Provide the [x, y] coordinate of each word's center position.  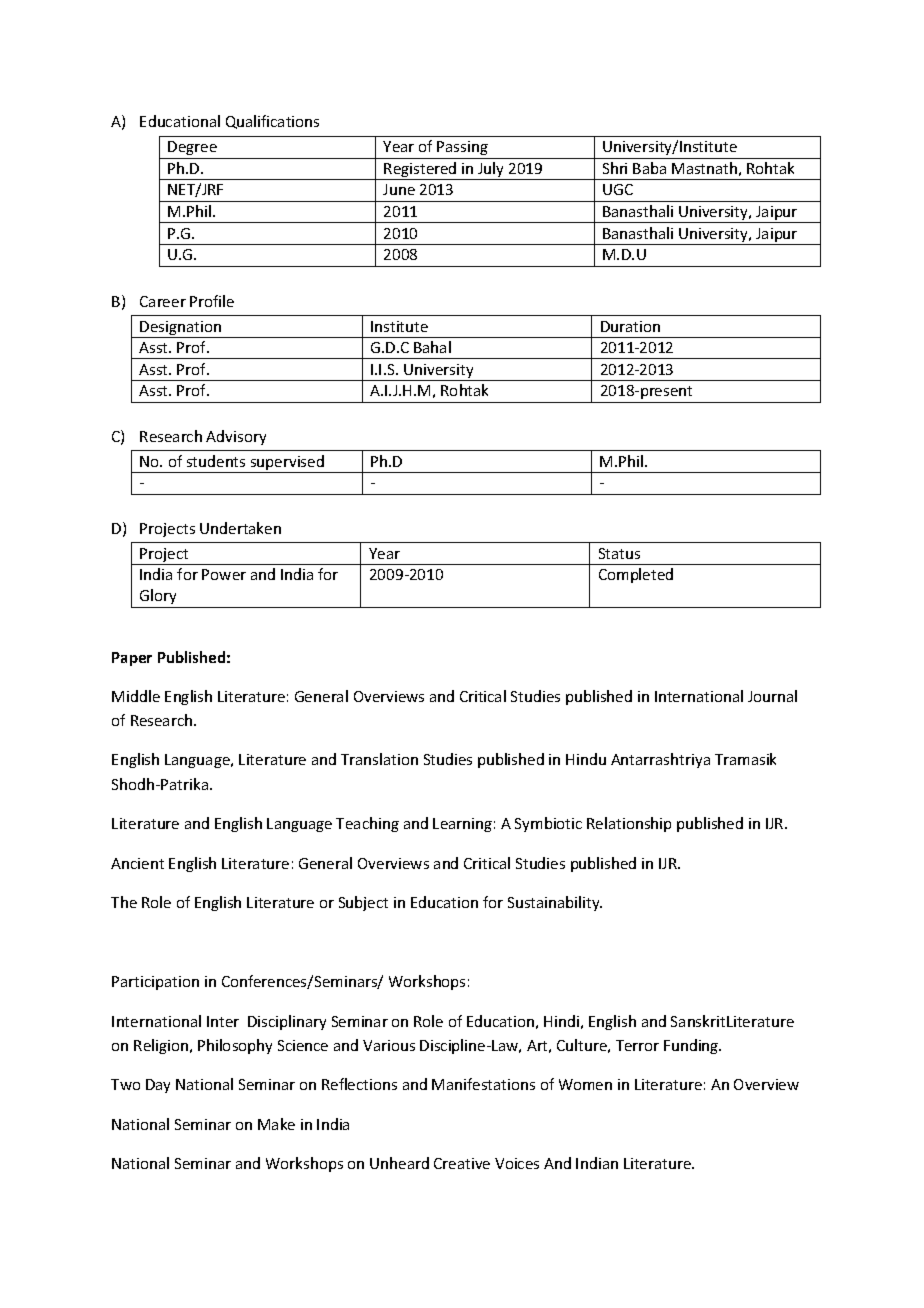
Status [619, 553]
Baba [649, 168]
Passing [462, 148]
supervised [287, 464]
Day [158, 1086]
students [216, 461]
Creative [462, 1163]
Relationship [629, 824]
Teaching [367, 824]
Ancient [137, 863]
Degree [192, 148]
